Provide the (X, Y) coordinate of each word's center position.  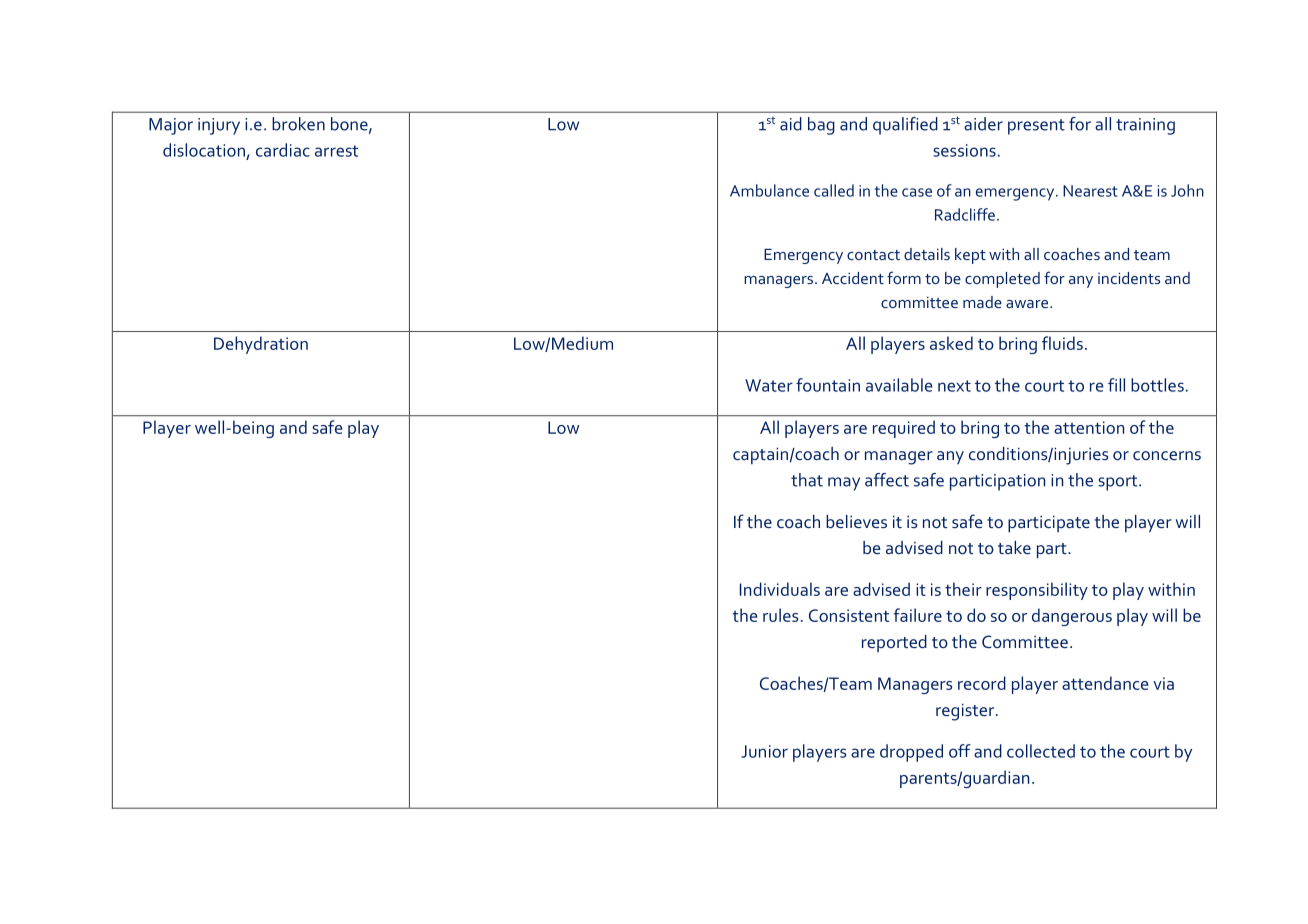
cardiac (283, 150)
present (1036, 127)
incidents (1129, 278)
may (844, 484)
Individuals (780, 589)
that (807, 480)
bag (821, 126)
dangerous (1072, 617)
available (899, 385)
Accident (853, 278)
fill (1116, 385)
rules (781, 615)
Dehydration (261, 345)
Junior (764, 751)
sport (1119, 483)
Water (769, 385)
